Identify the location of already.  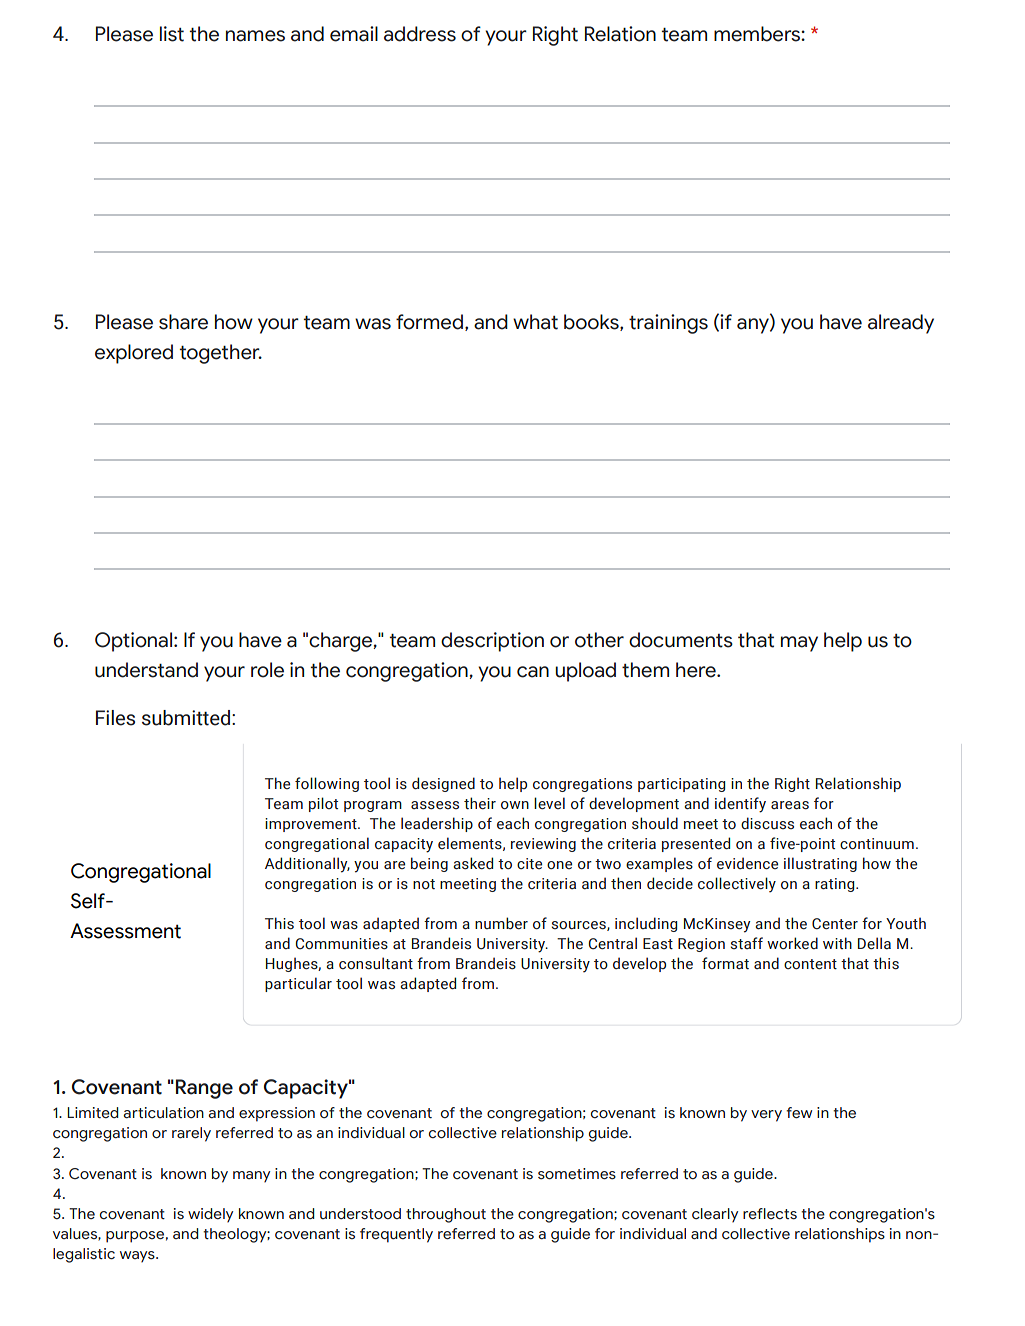
(901, 324).
